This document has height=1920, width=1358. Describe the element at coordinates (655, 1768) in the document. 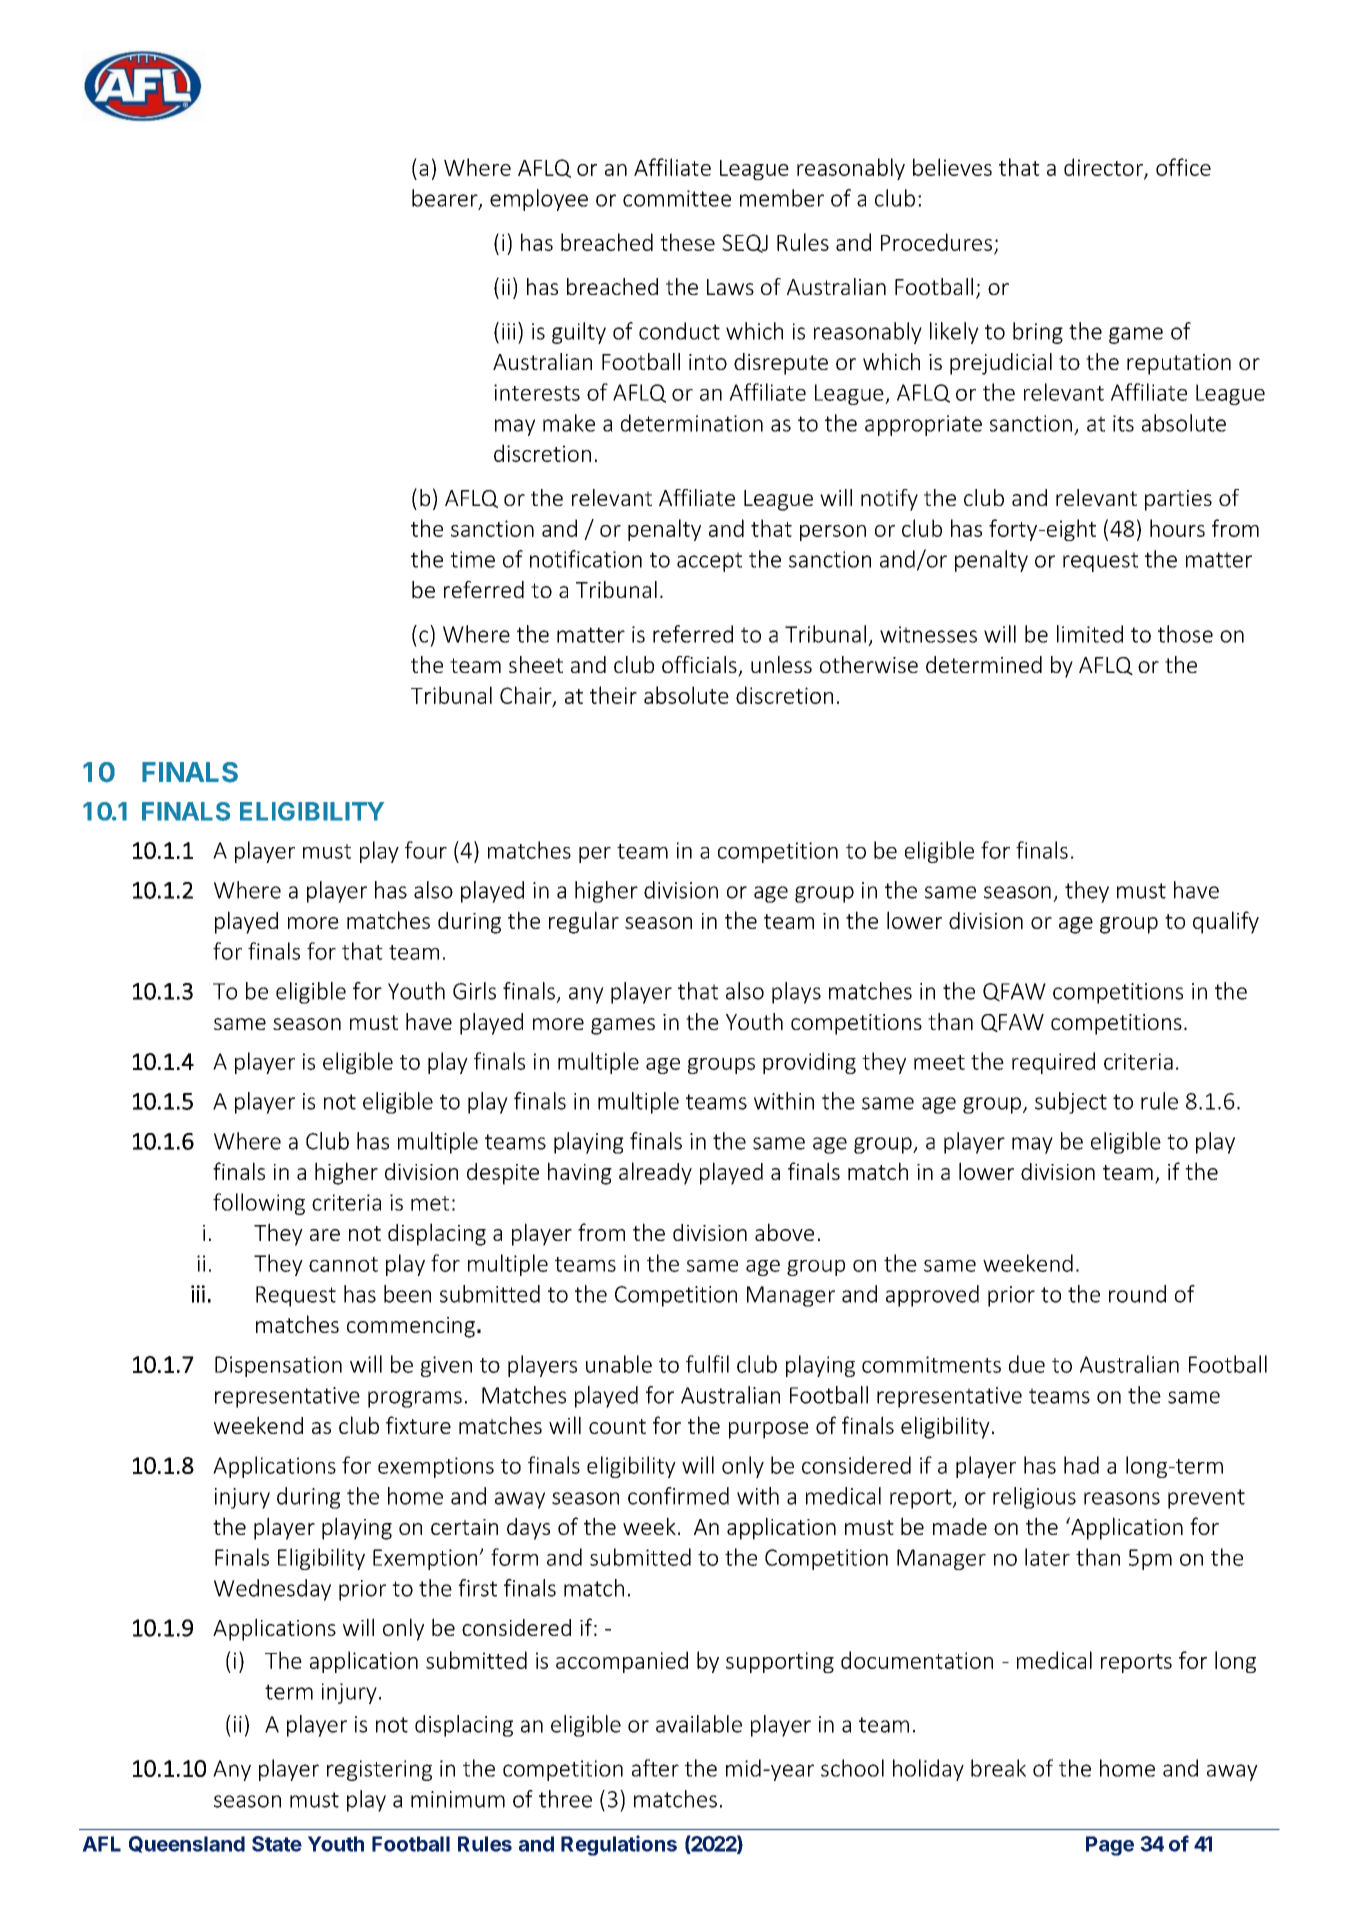

I see `after` at that location.
